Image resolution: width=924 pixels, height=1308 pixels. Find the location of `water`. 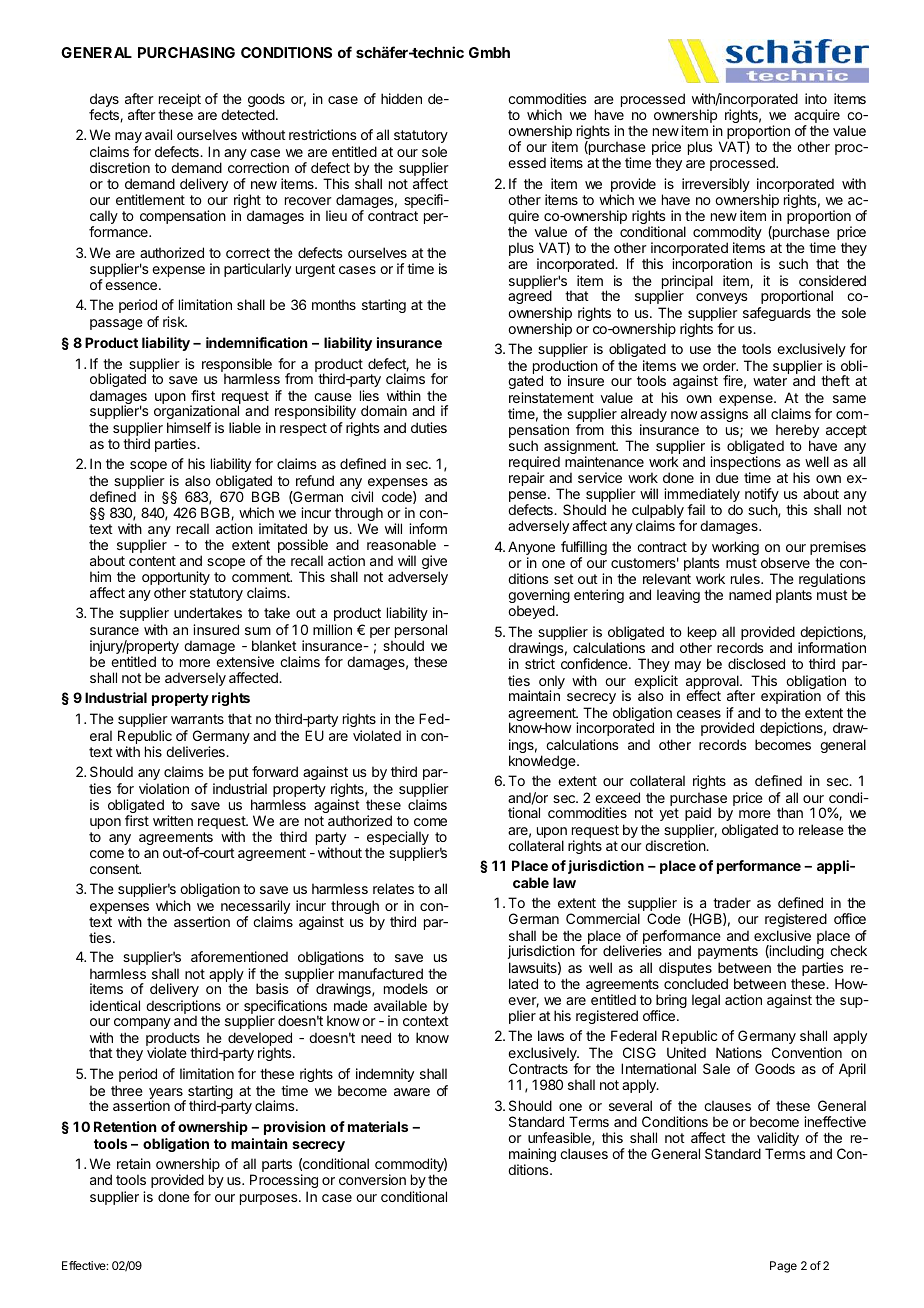

water is located at coordinates (770, 381).
